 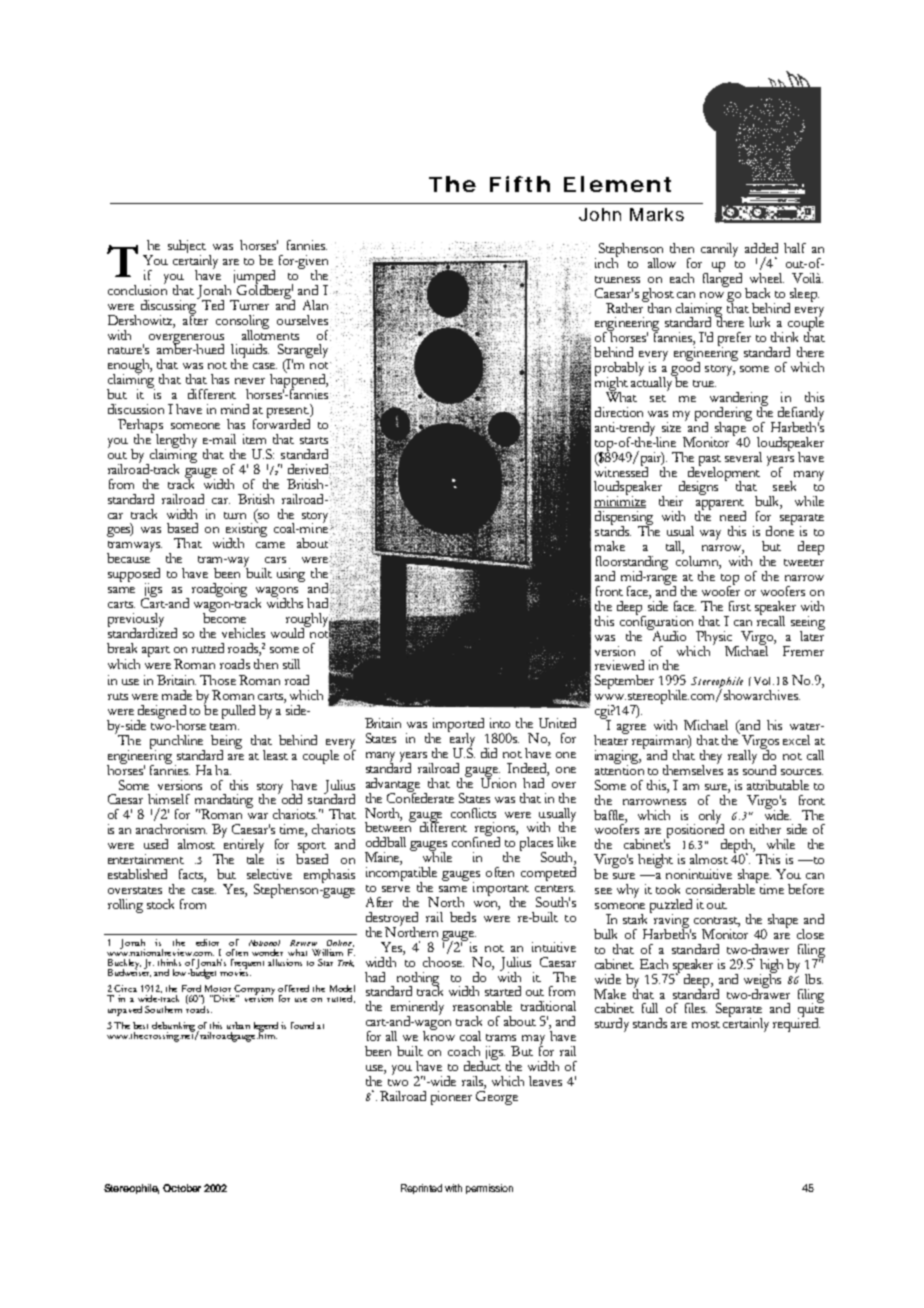 What do you see at coordinates (489, 1189) in the image?
I see `permission` at bounding box center [489, 1189].
